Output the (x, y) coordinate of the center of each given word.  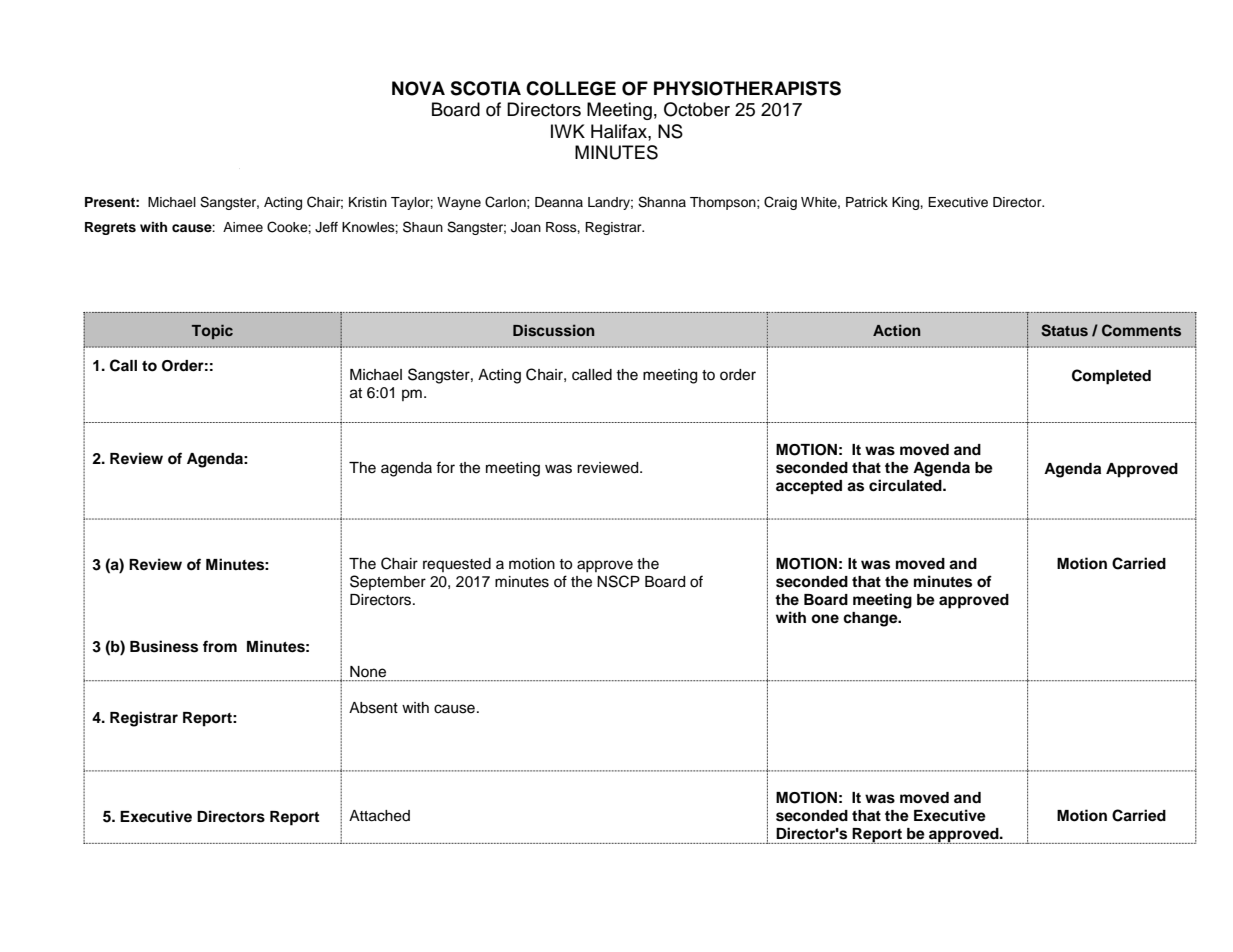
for (445, 467)
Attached (379, 816)
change (871, 619)
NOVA (418, 88)
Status (1064, 330)
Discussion (554, 330)
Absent (373, 708)
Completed (1111, 377)
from (220, 646)
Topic (212, 331)
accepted (809, 487)
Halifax (620, 131)
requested (457, 565)
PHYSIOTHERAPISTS (747, 88)
